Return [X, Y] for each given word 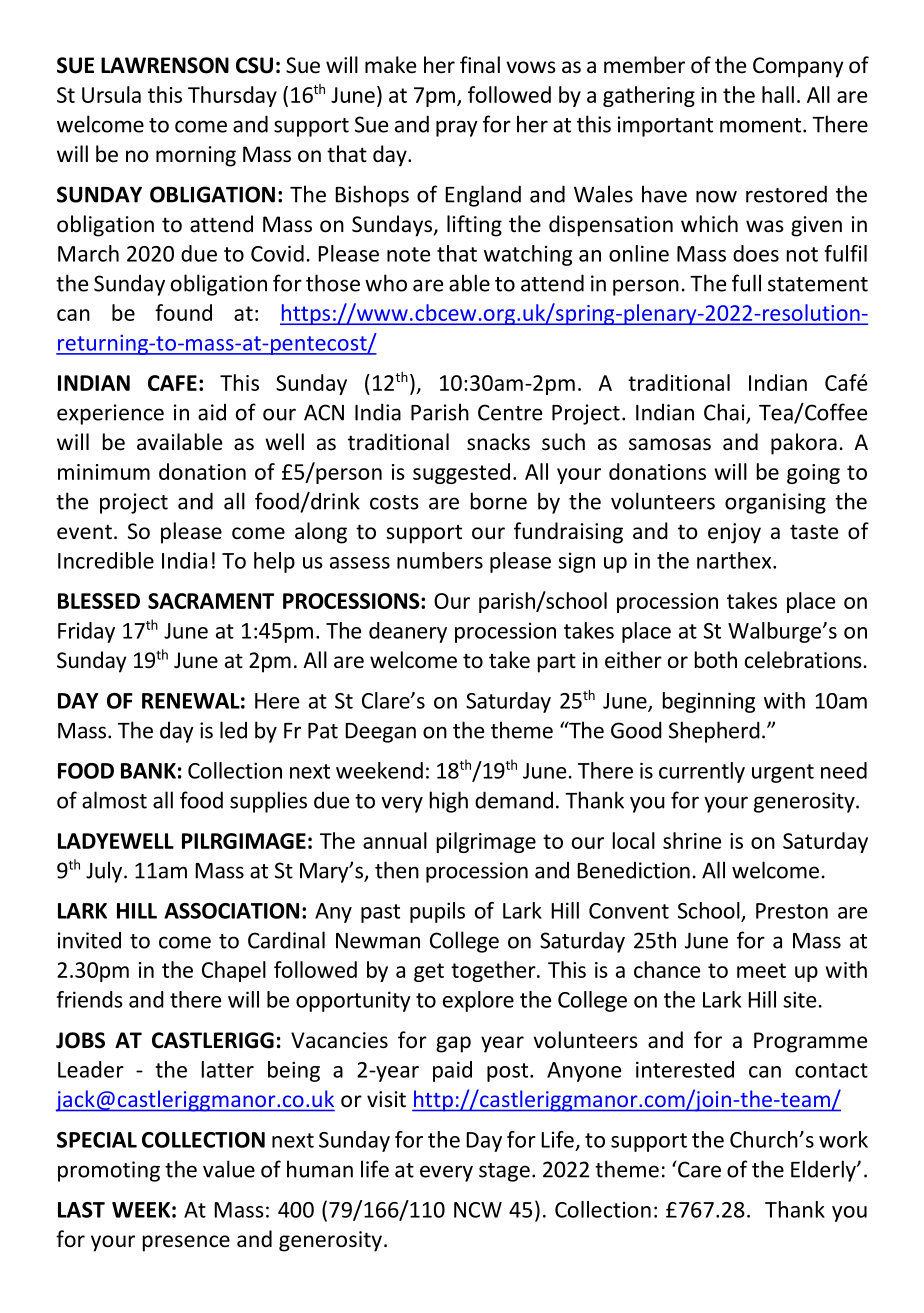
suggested [461, 473]
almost [114, 800]
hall [778, 94]
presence [186, 1243]
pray [457, 128]
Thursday [232, 96]
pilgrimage [486, 842]
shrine [692, 840]
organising [775, 503]
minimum [104, 472]
